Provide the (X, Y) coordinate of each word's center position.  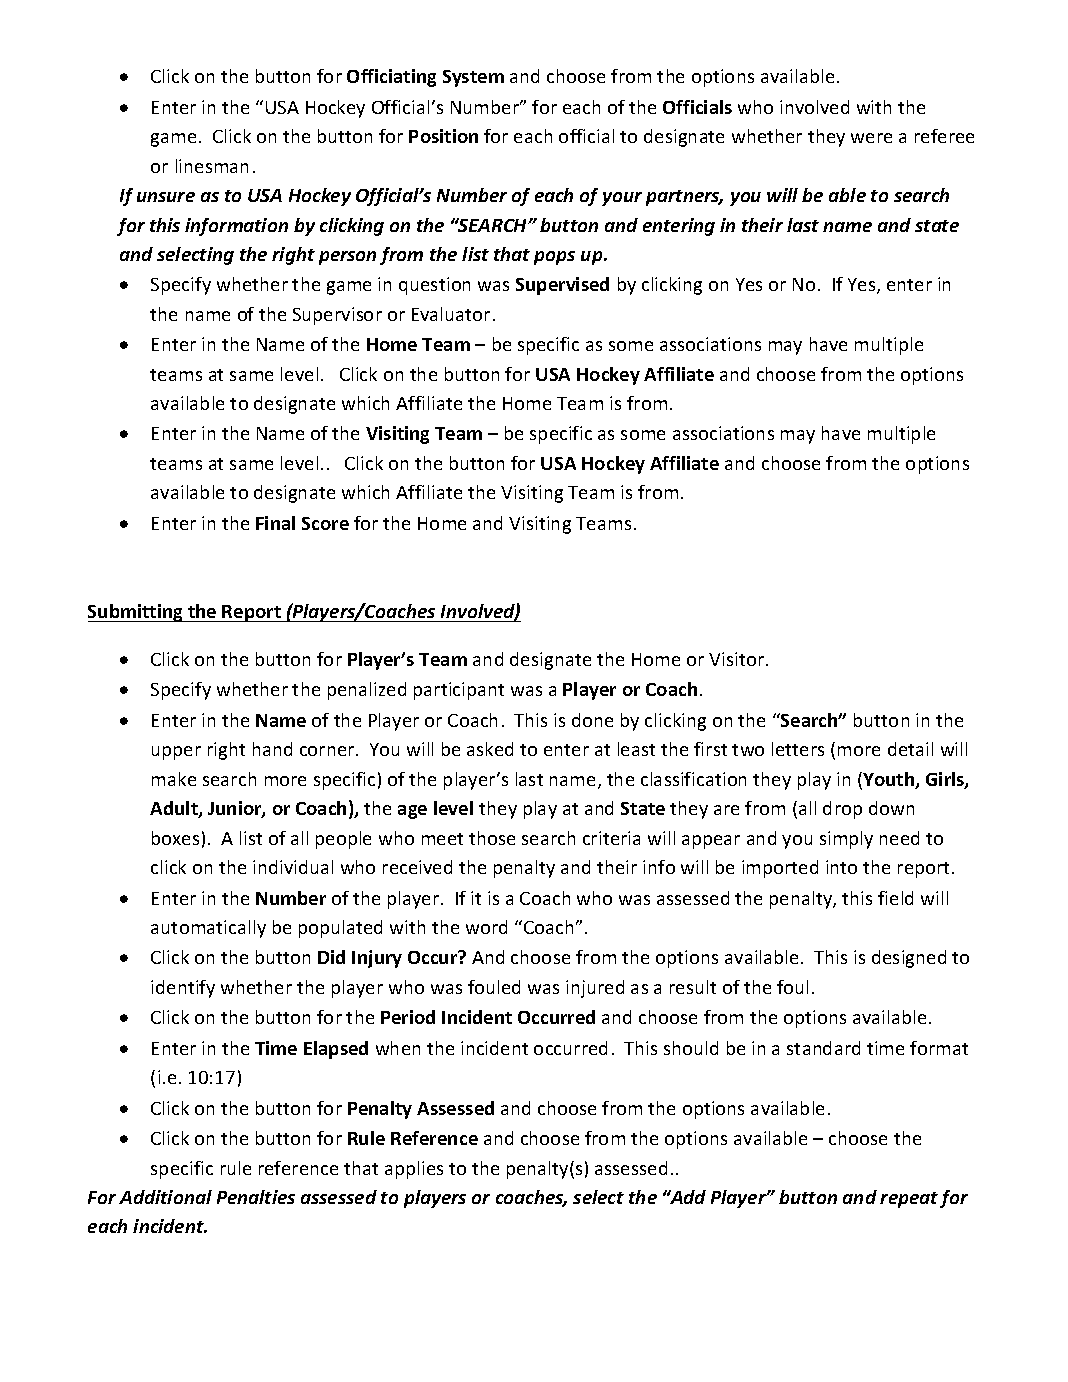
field (895, 898)
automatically (208, 929)
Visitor (738, 659)
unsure (166, 197)
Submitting (137, 613)
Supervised (562, 286)
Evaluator (451, 314)
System (473, 78)
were (871, 138)
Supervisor (337, 316)
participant (459, 691)
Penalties (256, 1197)
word (486, 927)
